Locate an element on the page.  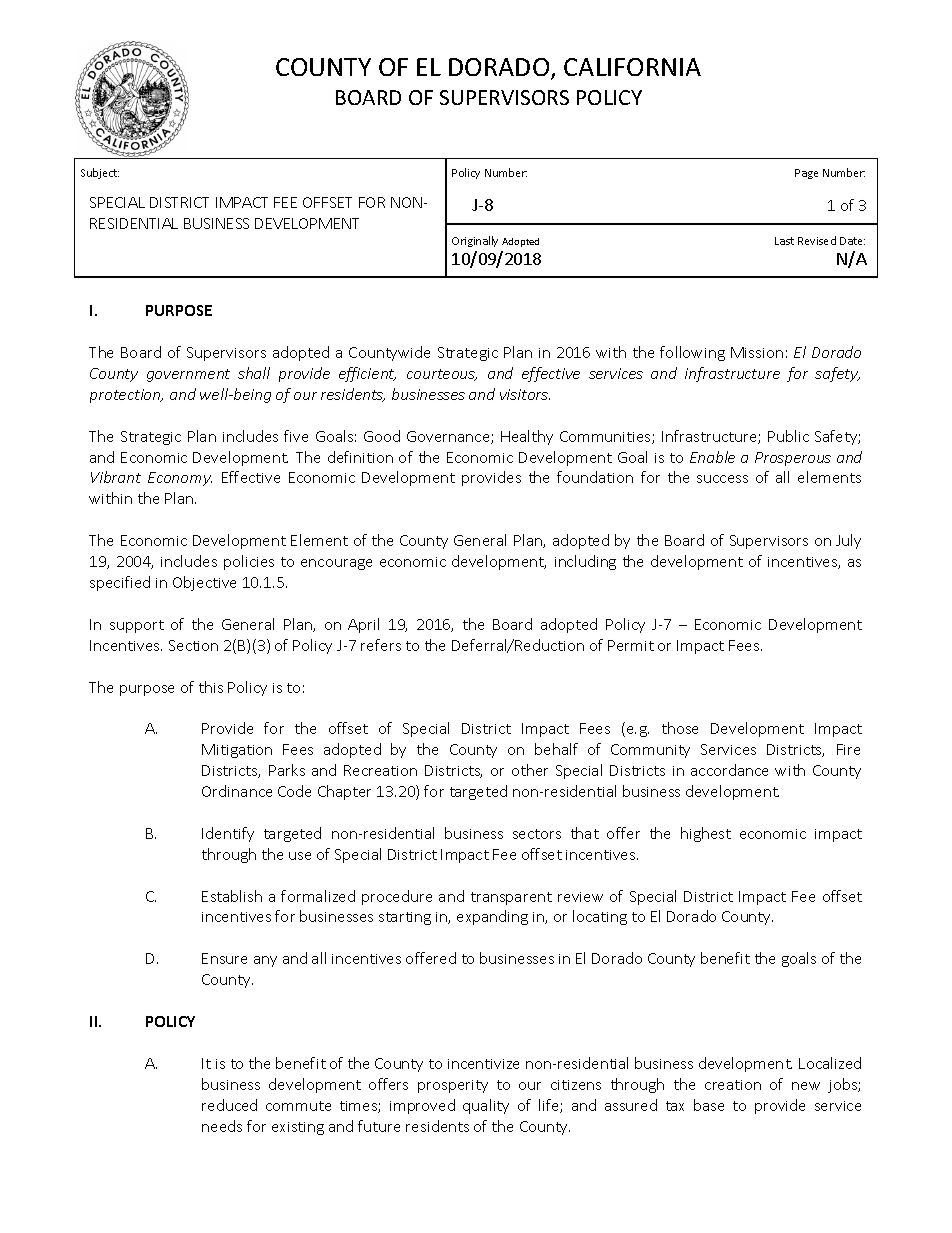
Subject is located at coordinates (100, 173).
